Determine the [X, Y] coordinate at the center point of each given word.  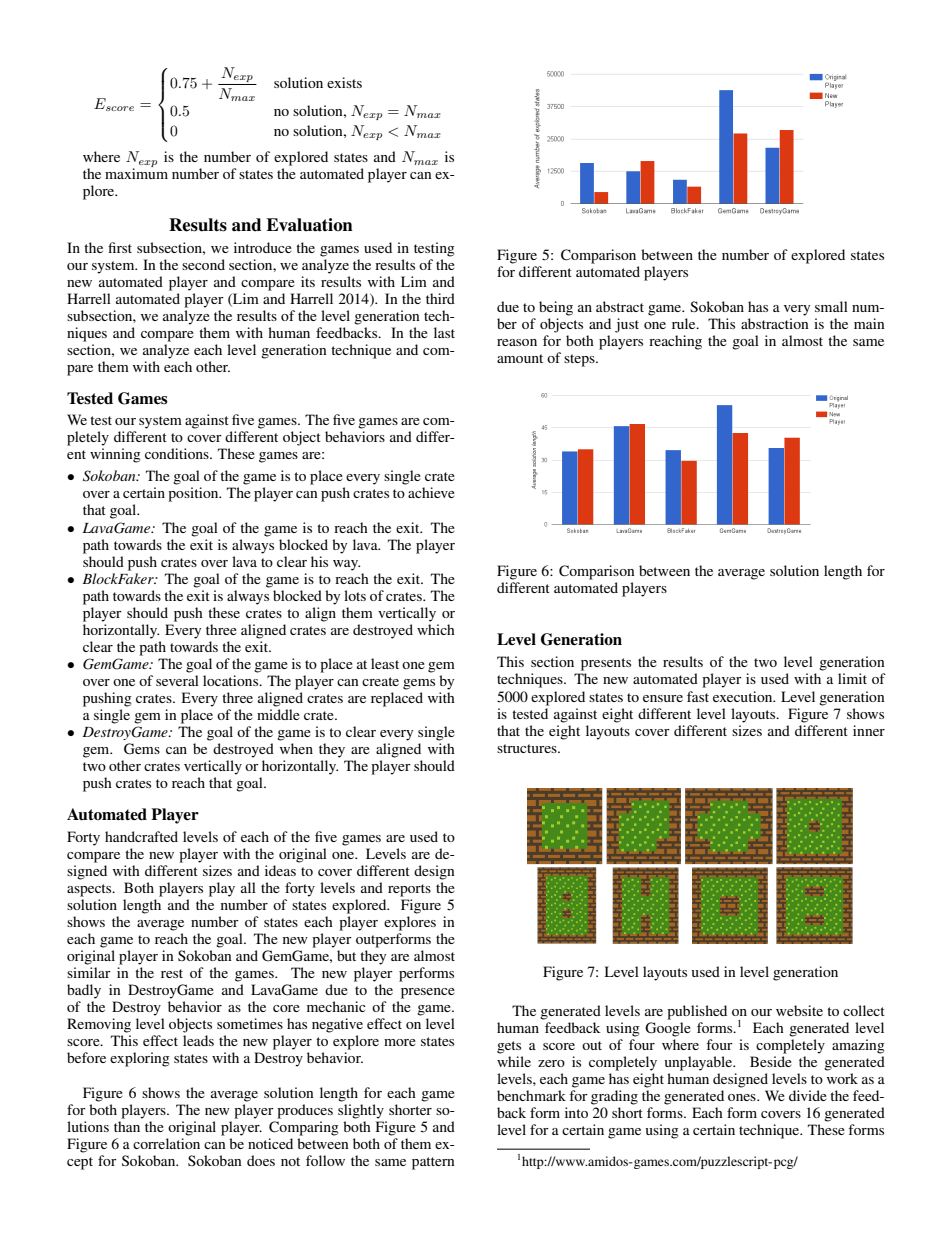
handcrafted [141, 836]
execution [744, 696]
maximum [136, 172]
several [177, 680]
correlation [166, 1143]
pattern [433, 1163]
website [799, 1010]
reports [409, 890]
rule [685, 323]
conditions [178, 453]
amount [520, 358]
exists [344, 82]
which [436, 629]
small [831, 306]
